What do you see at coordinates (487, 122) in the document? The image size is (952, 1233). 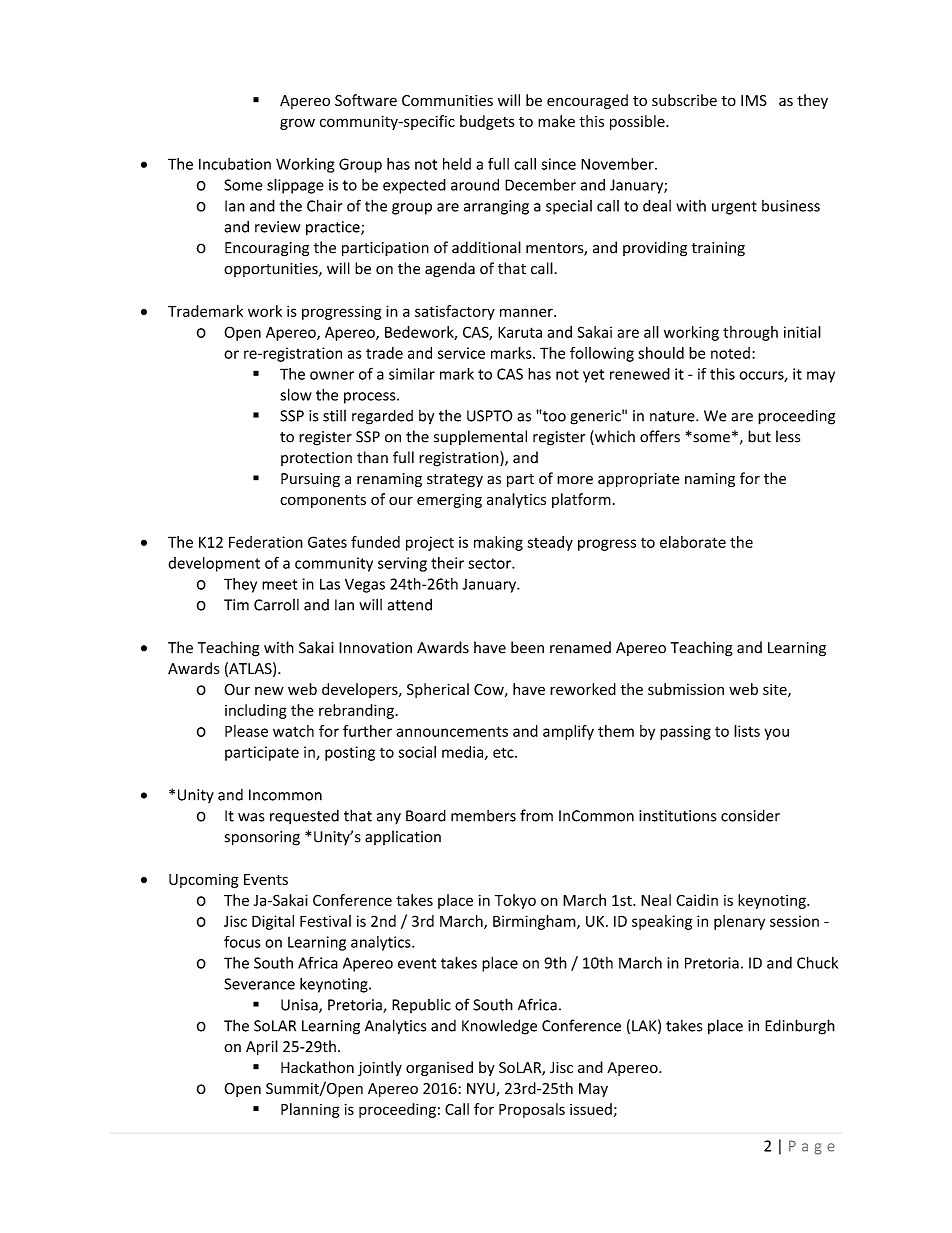 I see `budgets` at bounding box center [487, 122].
